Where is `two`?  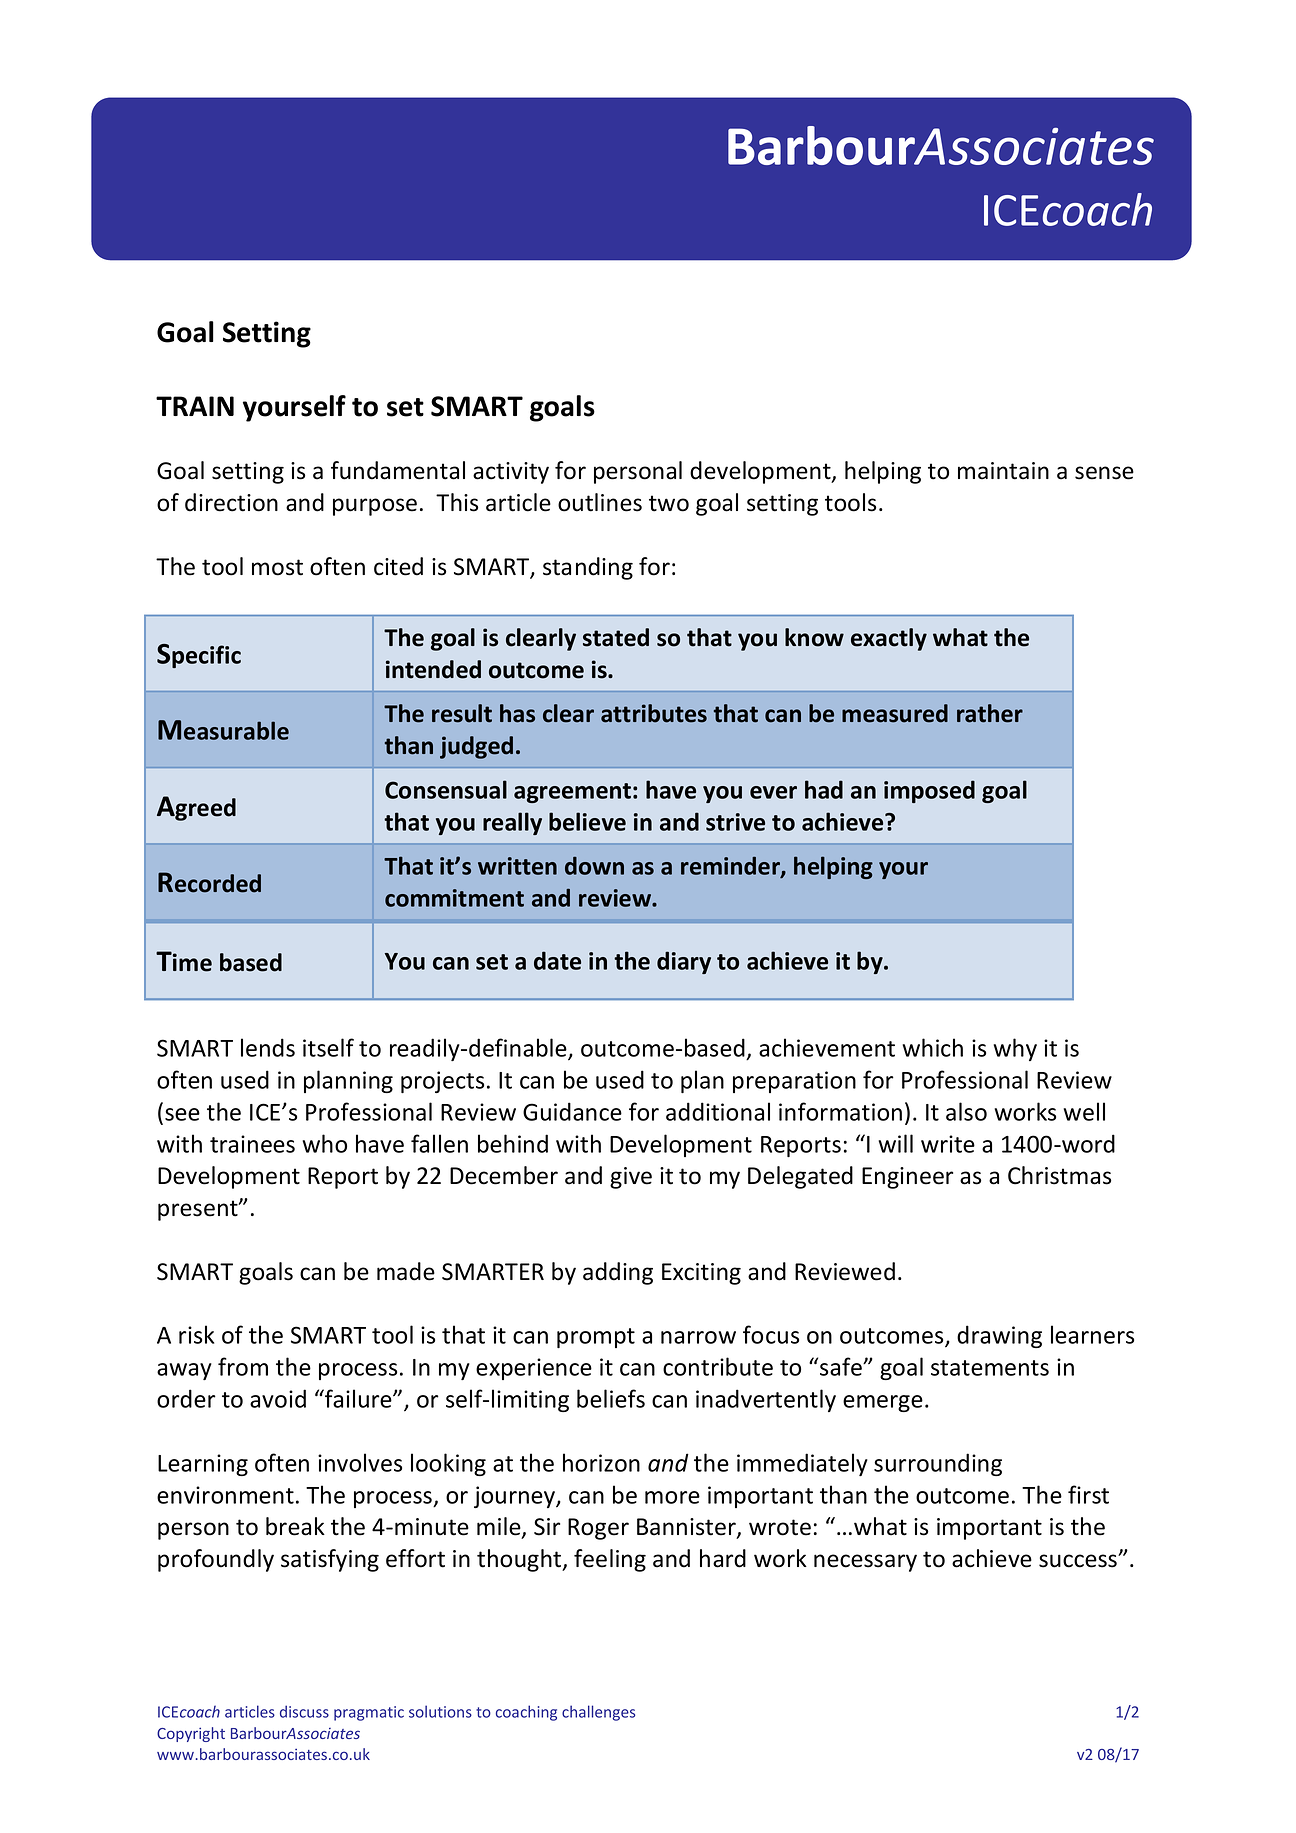 two is located at coordinates (669, 503).
